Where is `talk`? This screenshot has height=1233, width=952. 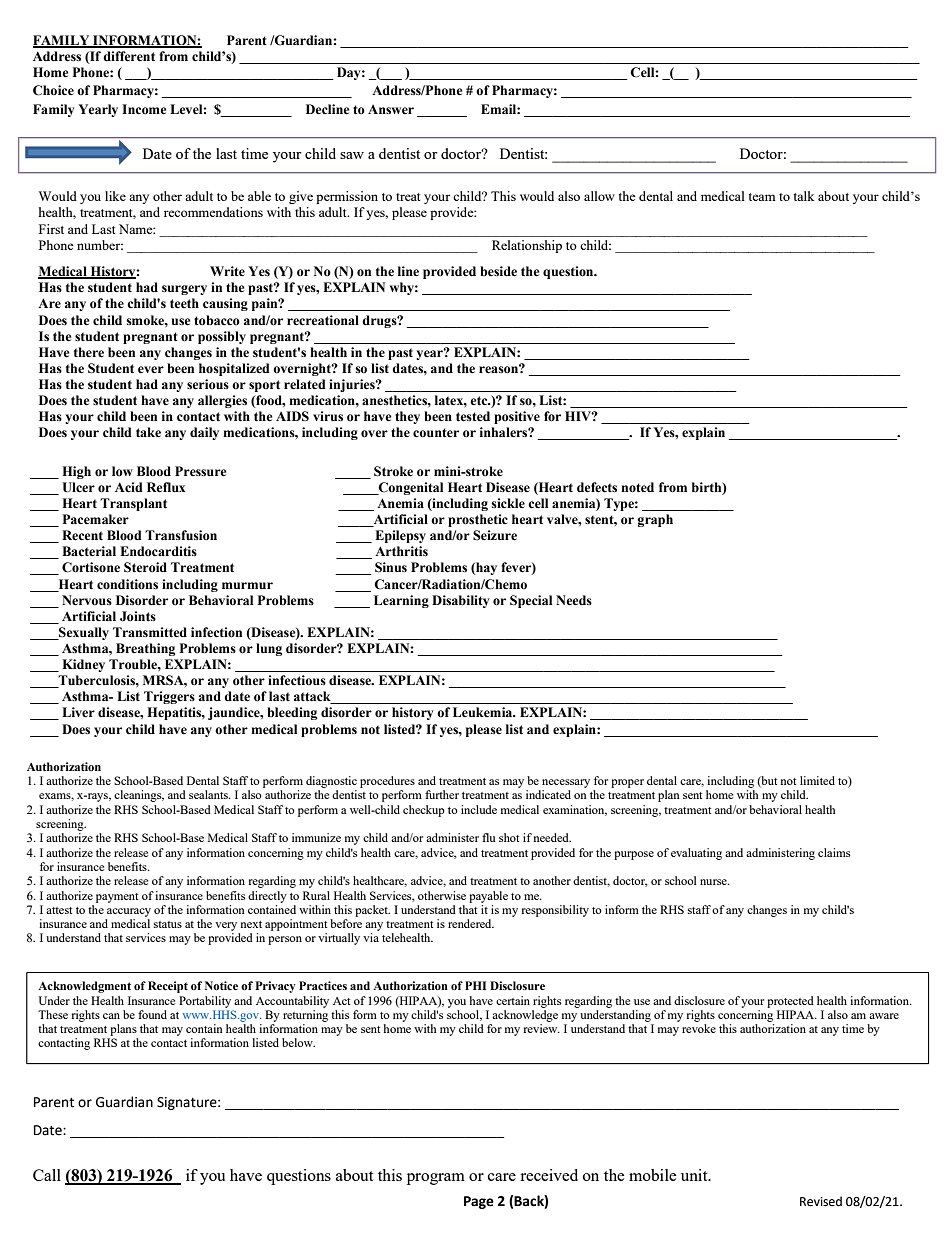
talk is located at coordinates (803, 196).
